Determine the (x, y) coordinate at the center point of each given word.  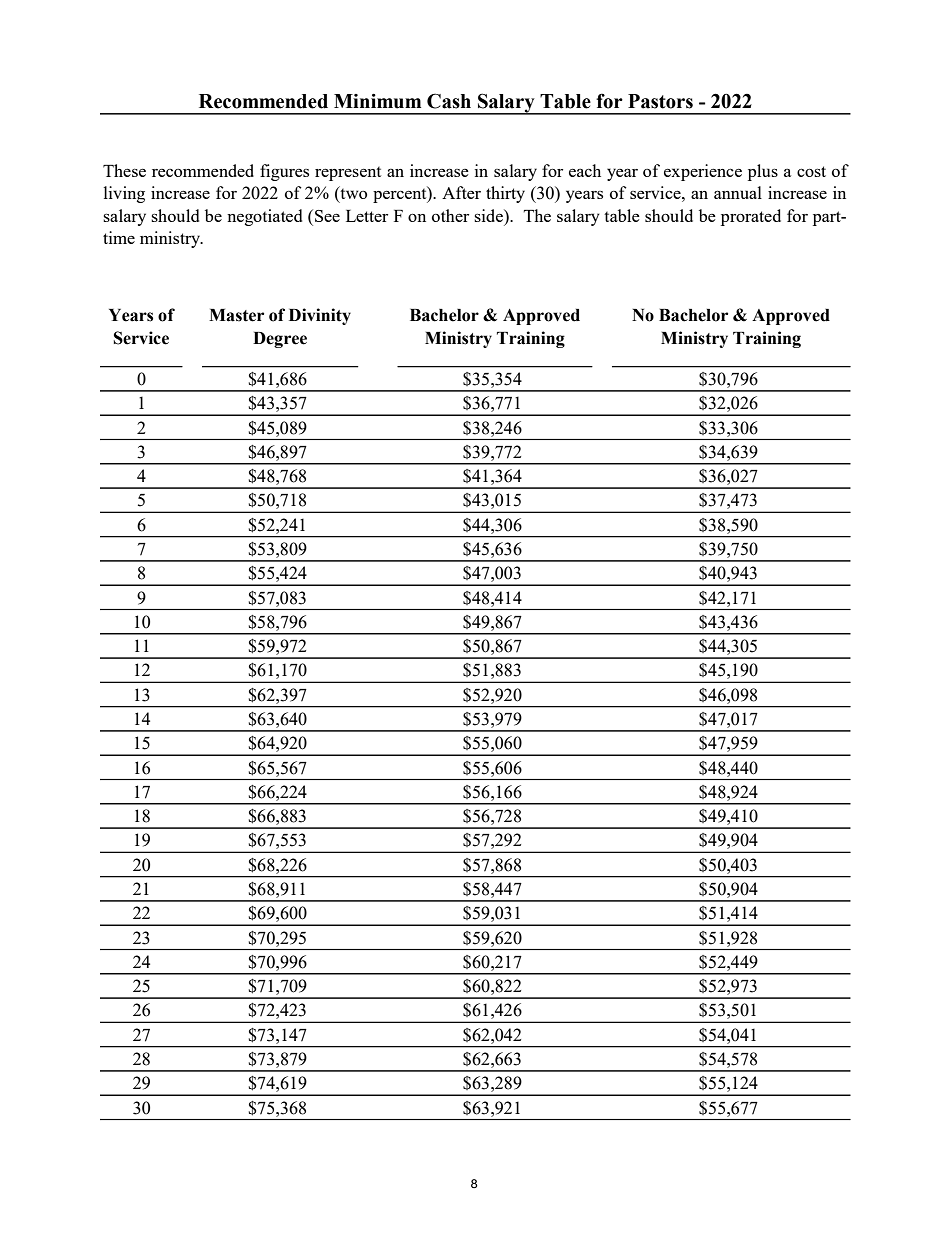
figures (284, 172)
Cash (449, 101)
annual (738, 192)
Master (236, 315)
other (450, 215)
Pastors (660, 101)
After (461, 192)
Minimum (377, 101)
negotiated (264, 217)
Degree (280, 340)
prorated (751, 217)
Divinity (320, 316)
